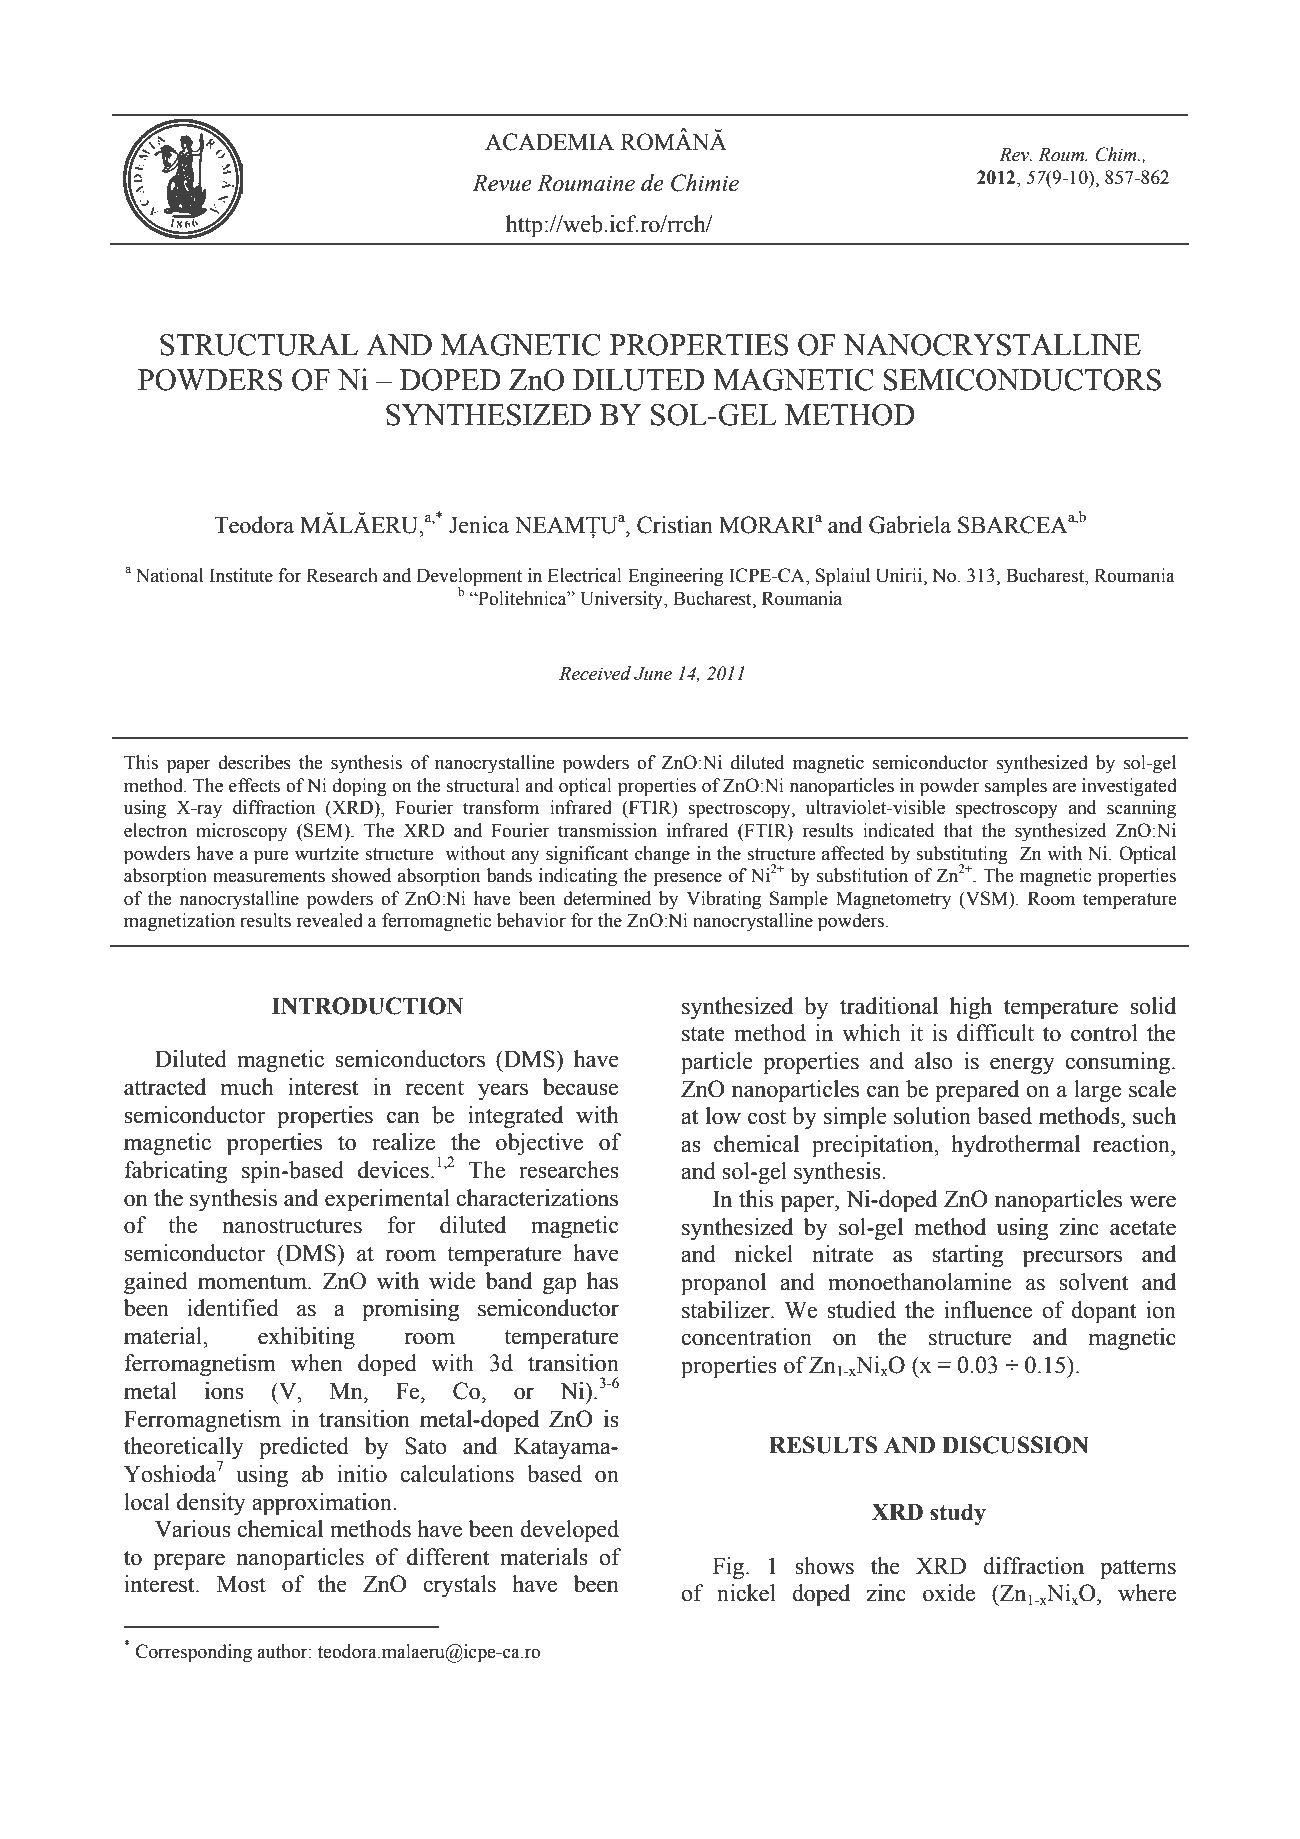  Describe the element at coordinates (241, 1584) in the page. I see `Most` at that location.
